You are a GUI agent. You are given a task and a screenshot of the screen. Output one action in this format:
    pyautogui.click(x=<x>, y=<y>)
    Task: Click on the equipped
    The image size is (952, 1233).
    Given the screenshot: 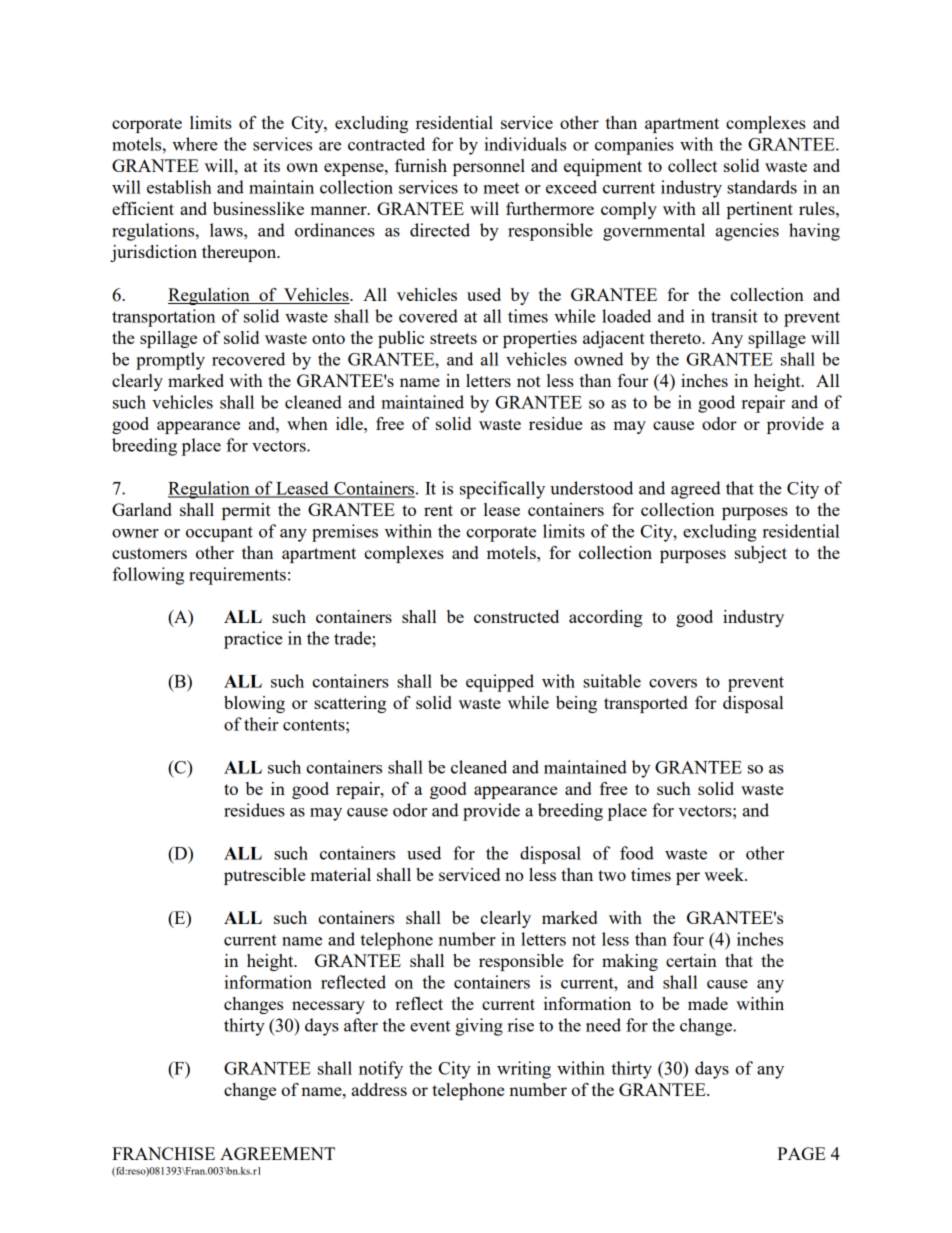 What is the action you would take?
    pyautogui.click(x=500, y=683)
